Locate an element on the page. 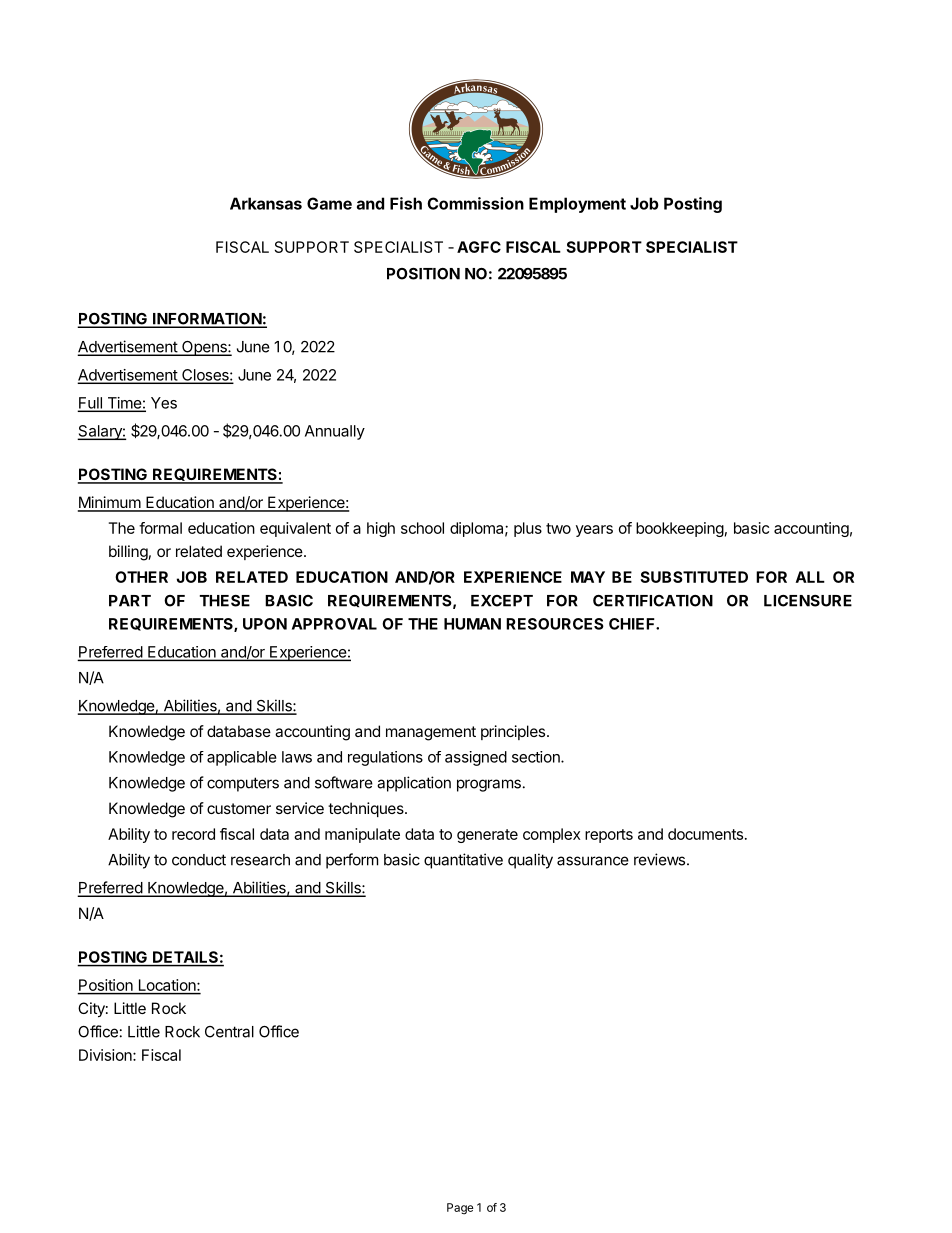  Employment is located at coordinates (577, 205).
